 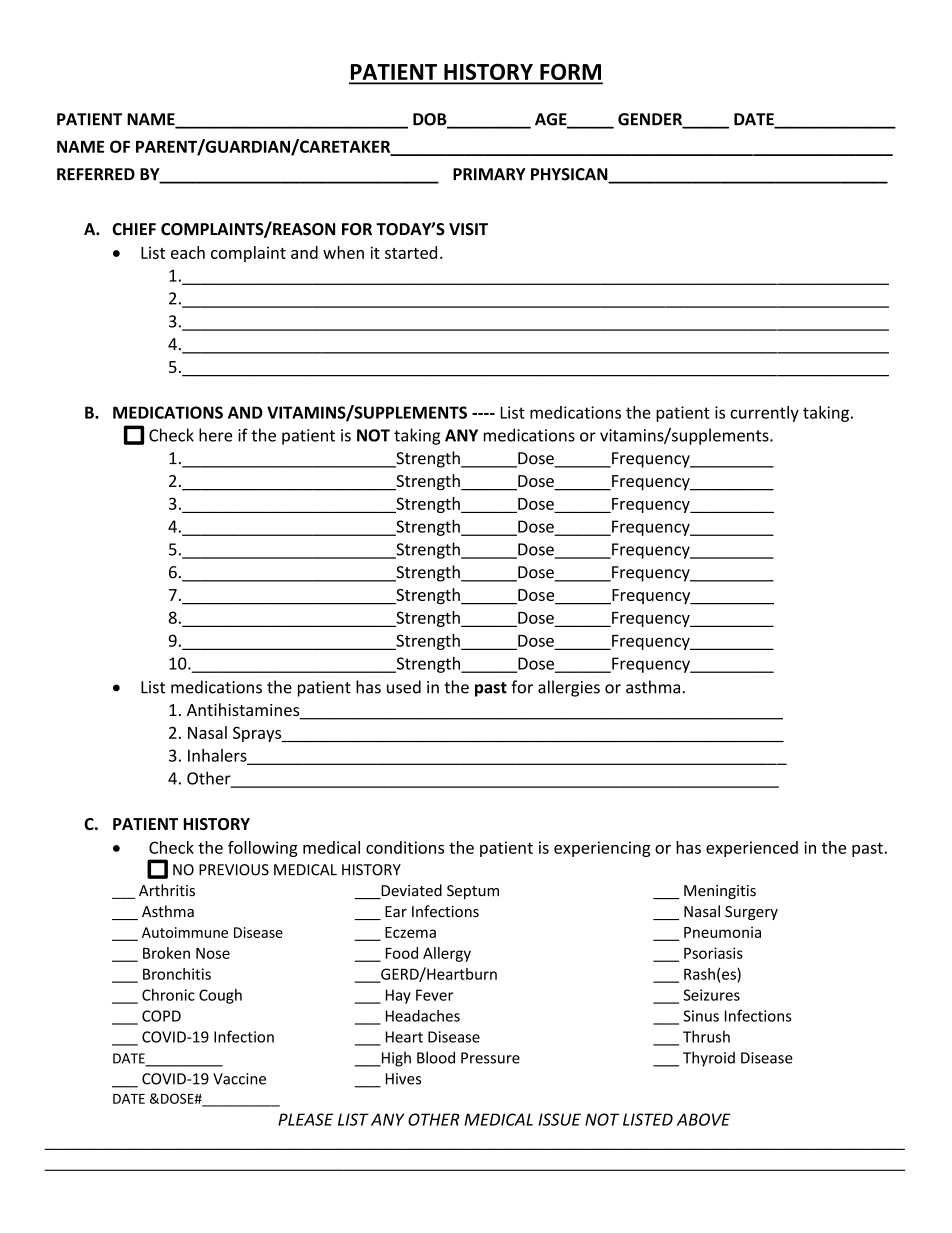 What do you see at coordinates (468, 229) in the screenshot?
I see `VISIT` at bounding box center [468, 229].
